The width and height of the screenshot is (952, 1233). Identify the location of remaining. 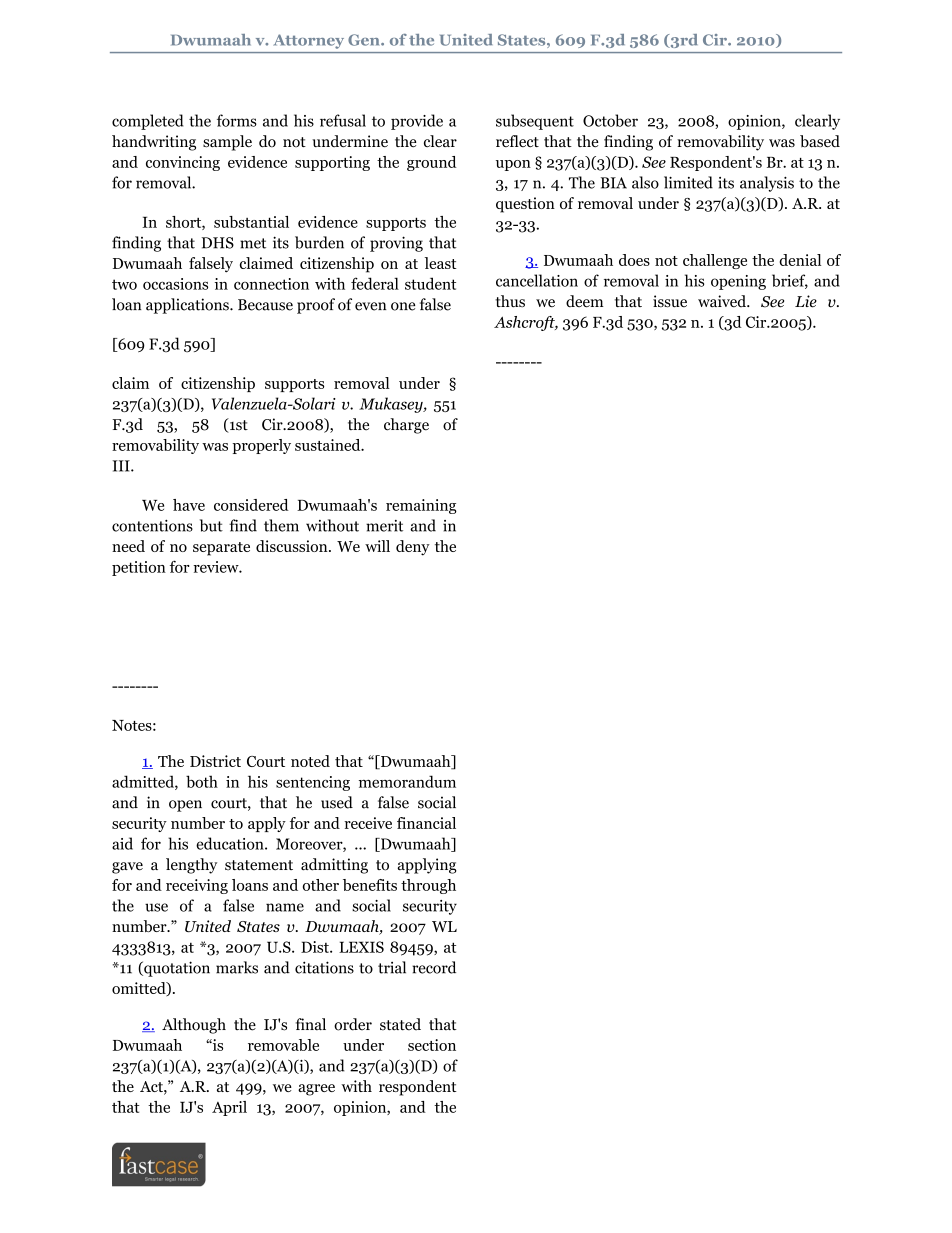
(421, 506).
